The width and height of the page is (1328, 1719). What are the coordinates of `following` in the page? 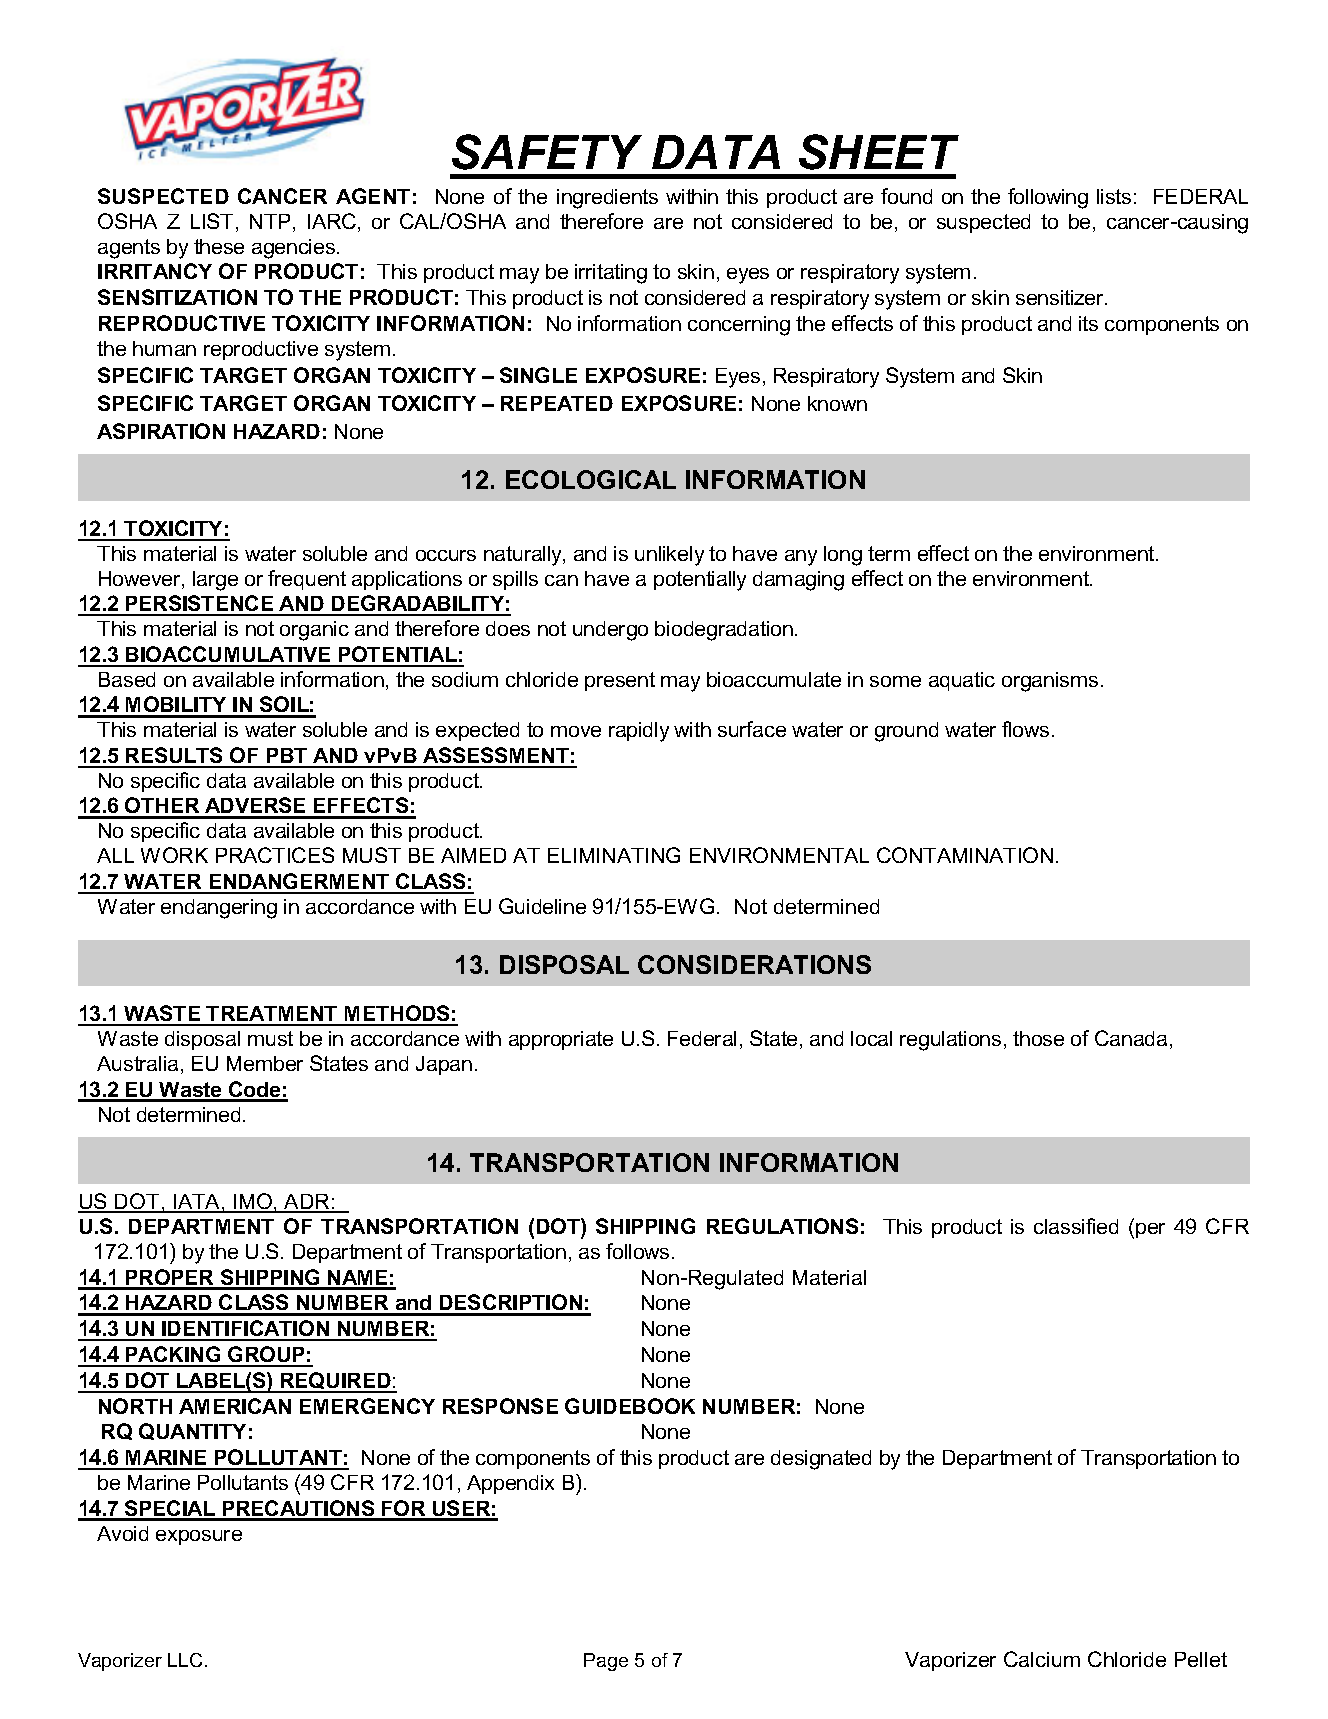 It's located at (1048, 198).
